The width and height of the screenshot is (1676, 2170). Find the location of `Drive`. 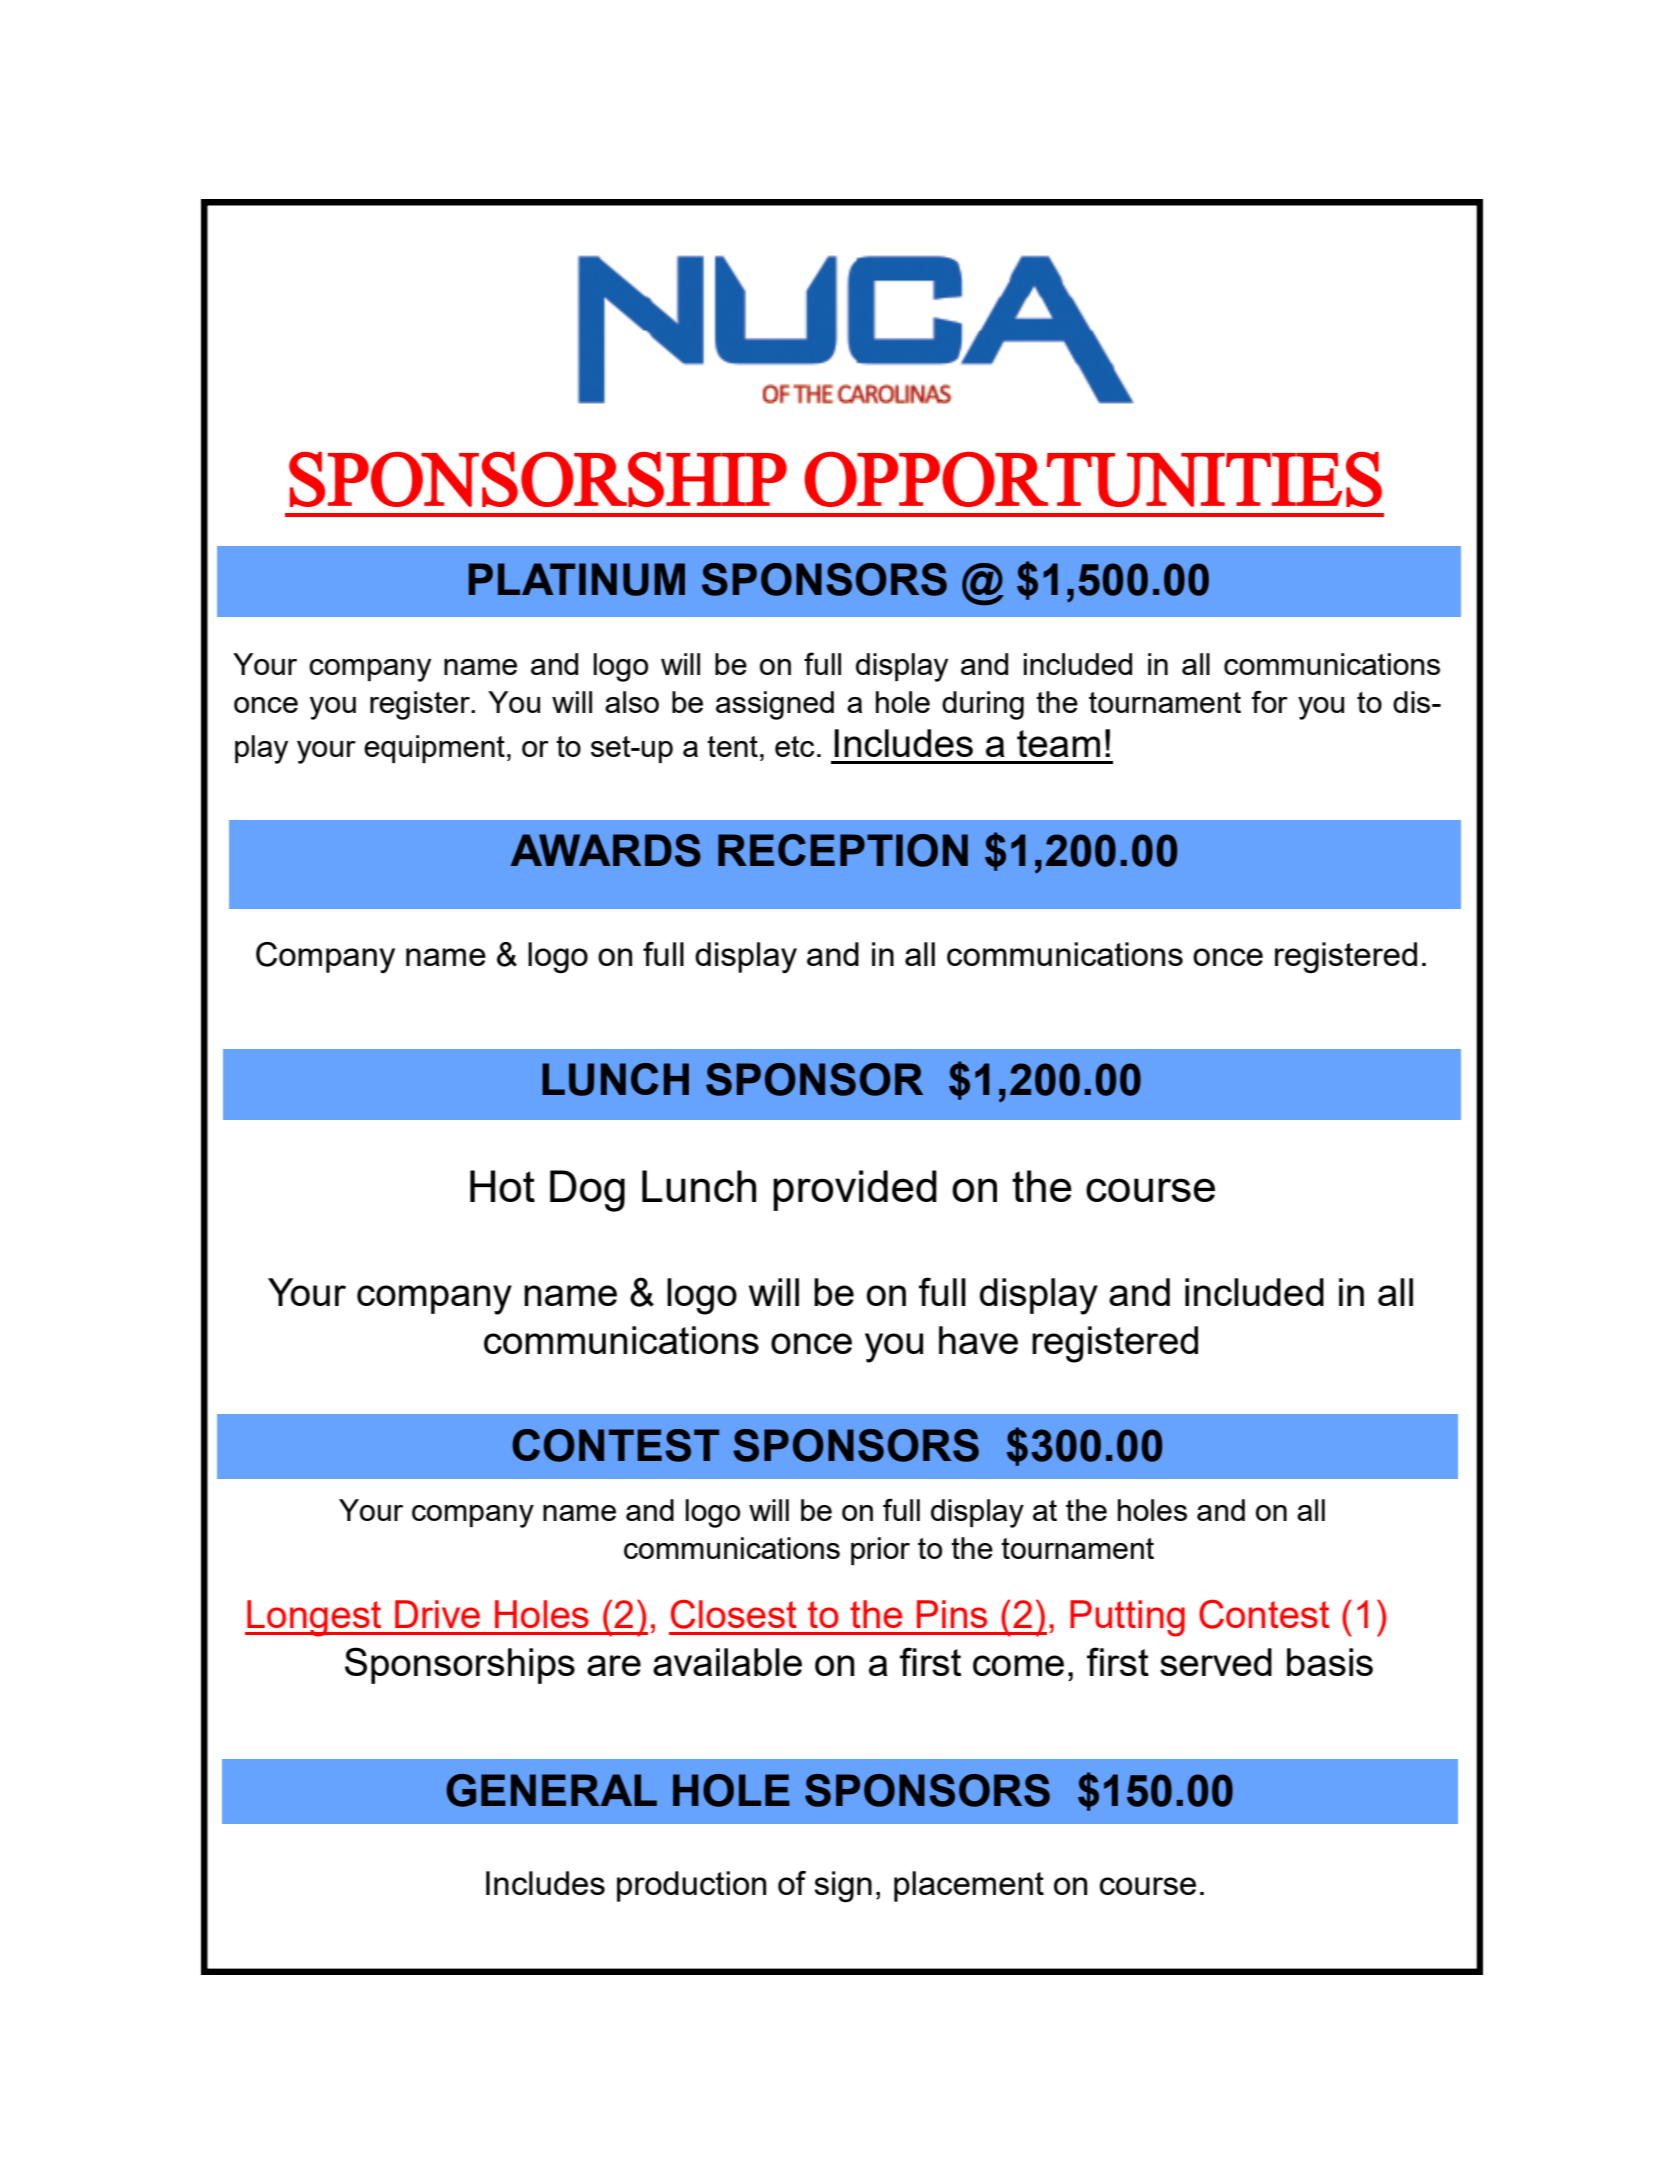

Drive is located at coordinates (437, 1614).
